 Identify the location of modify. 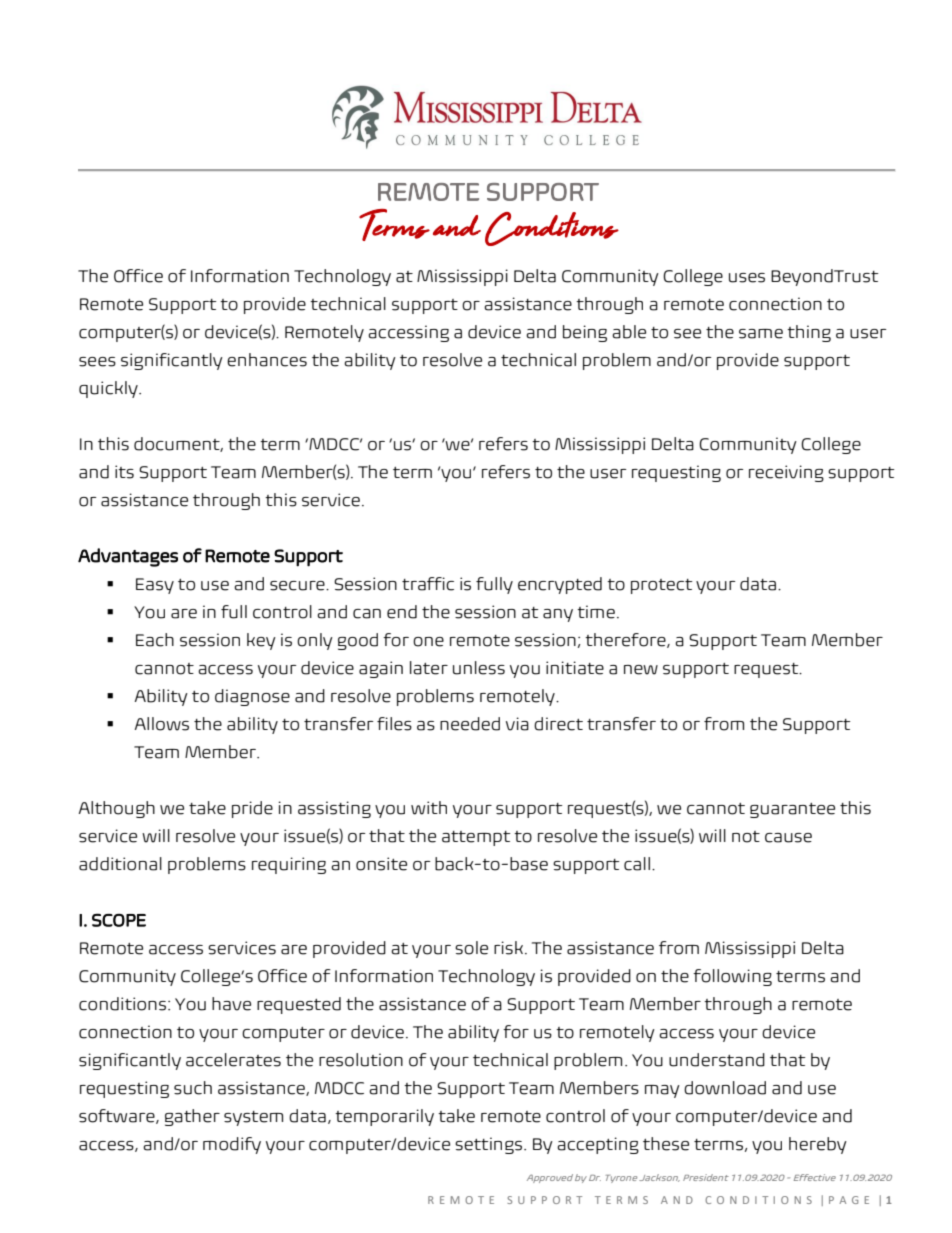
(232, 1145).
